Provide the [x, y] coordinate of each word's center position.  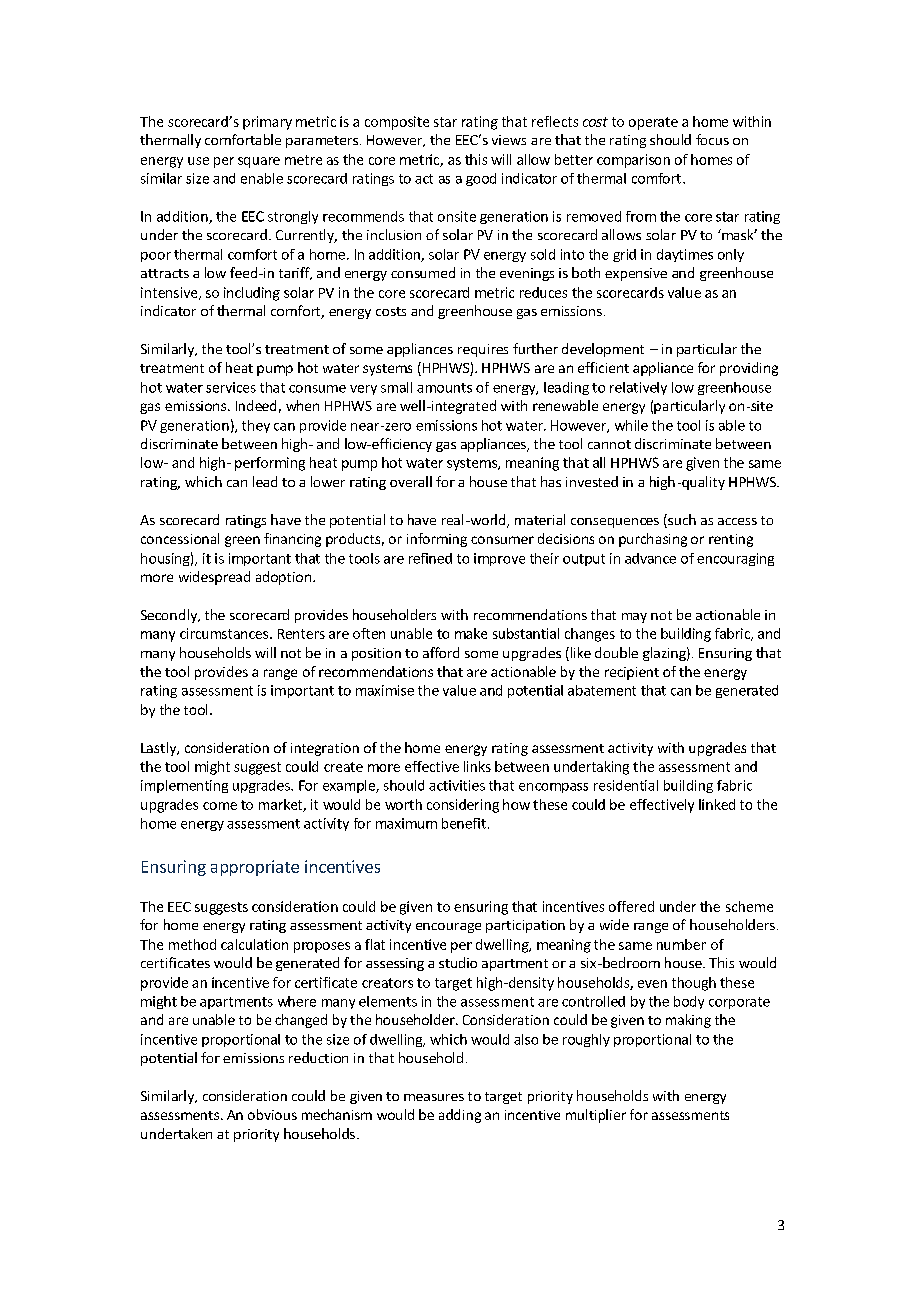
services [231, 387]
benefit [464, 823]
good [481, 179]
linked [717, 804]
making [688, 1021]
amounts [444, 388]
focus [712, 139]
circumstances [224, 633]
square [259, 162]
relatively [638, 388]
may [634, 618]
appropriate [255, 868]
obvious [272, 1114]
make [471, 633]
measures [434, 1097]
